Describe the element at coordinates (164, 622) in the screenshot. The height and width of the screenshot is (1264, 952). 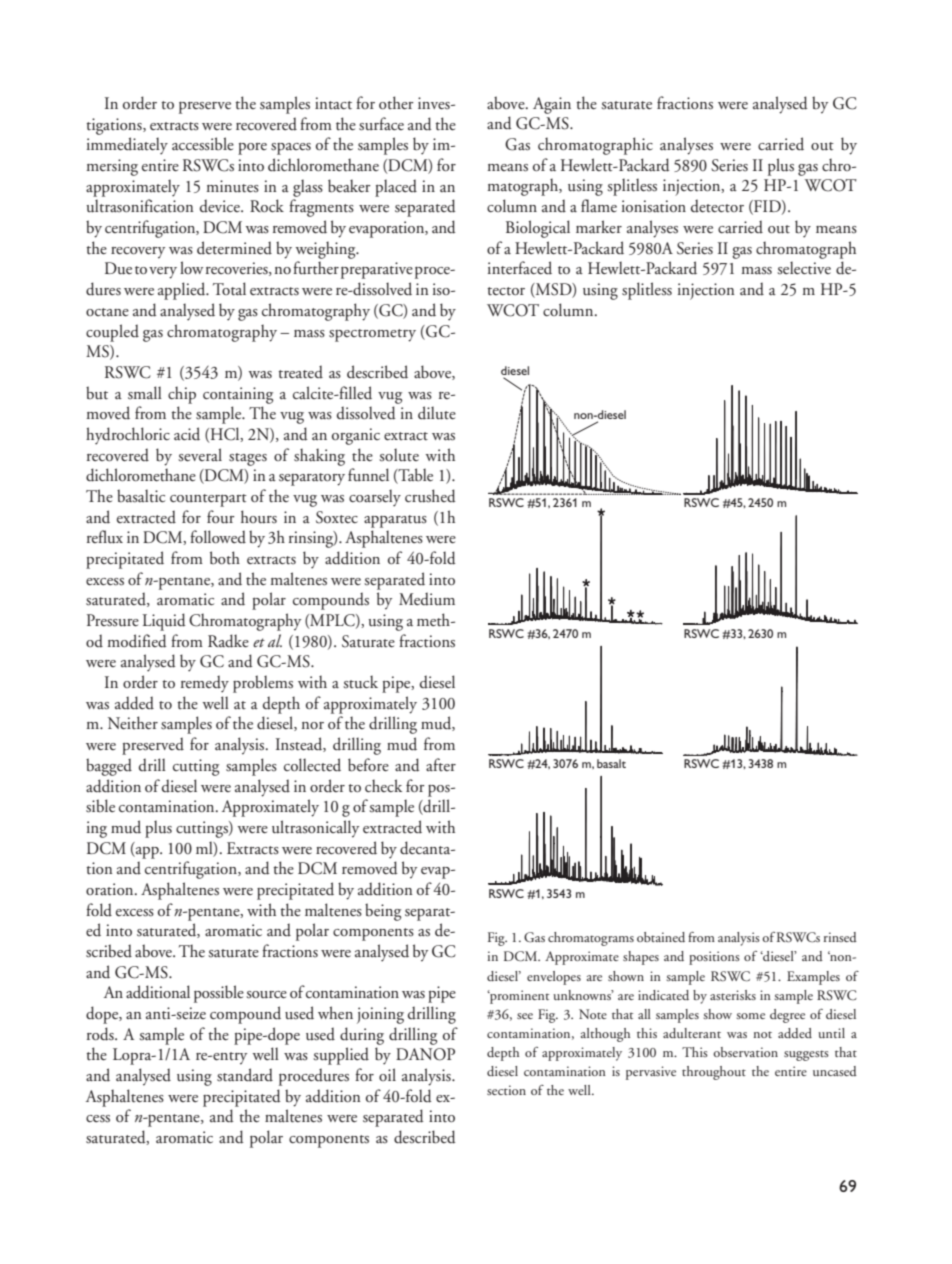
I see `Liquid` at that location.
